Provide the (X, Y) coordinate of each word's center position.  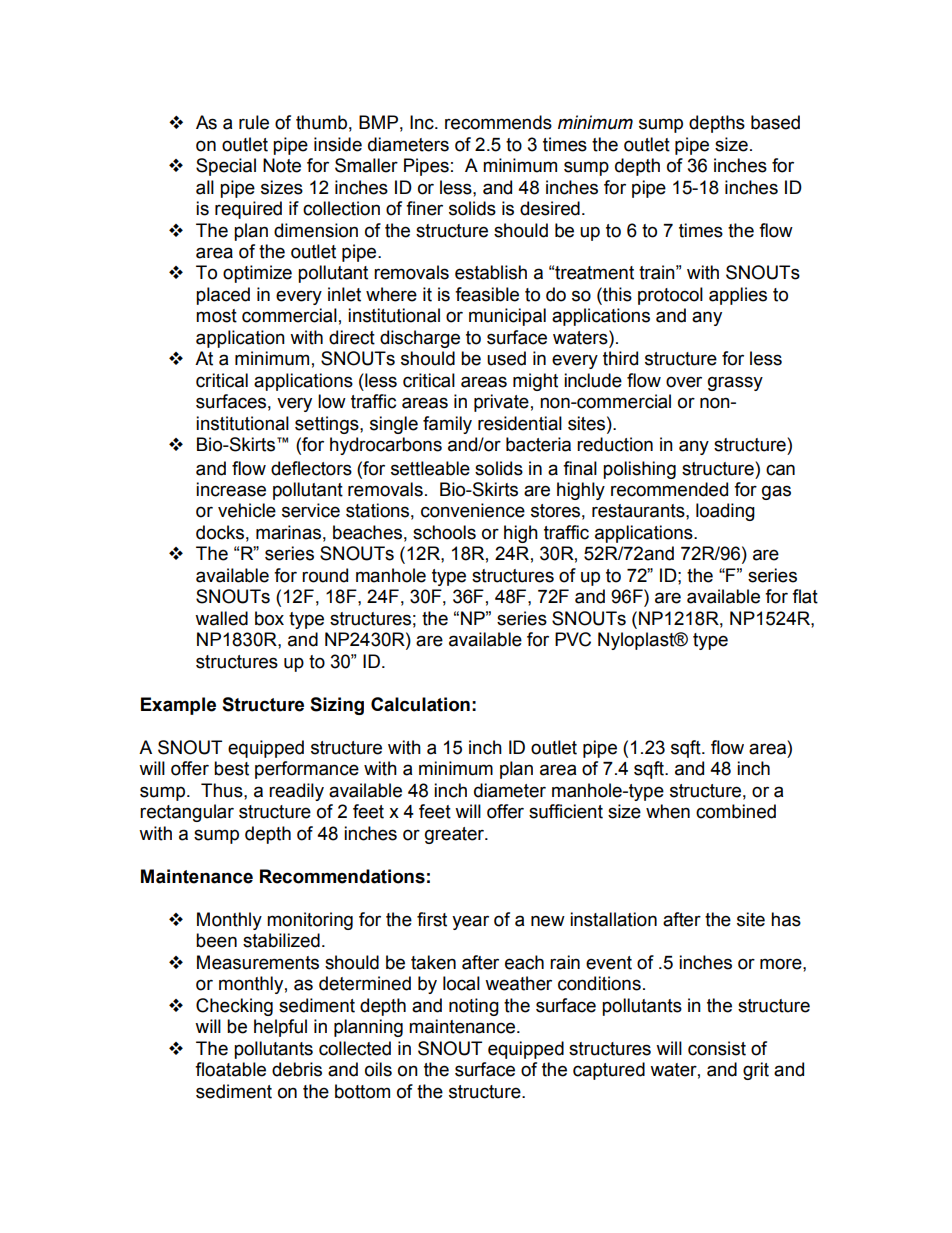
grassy (735, 383)
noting (474, 1007)
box (269, 618)
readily (296, 792)
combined (736, 811)
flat (805, 596)
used (506, 358)
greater (455, 835)
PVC (573, 639)
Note (282, 165)
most (216, 316)
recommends (498, 122)
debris (297, 1069)
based (775, 122)
